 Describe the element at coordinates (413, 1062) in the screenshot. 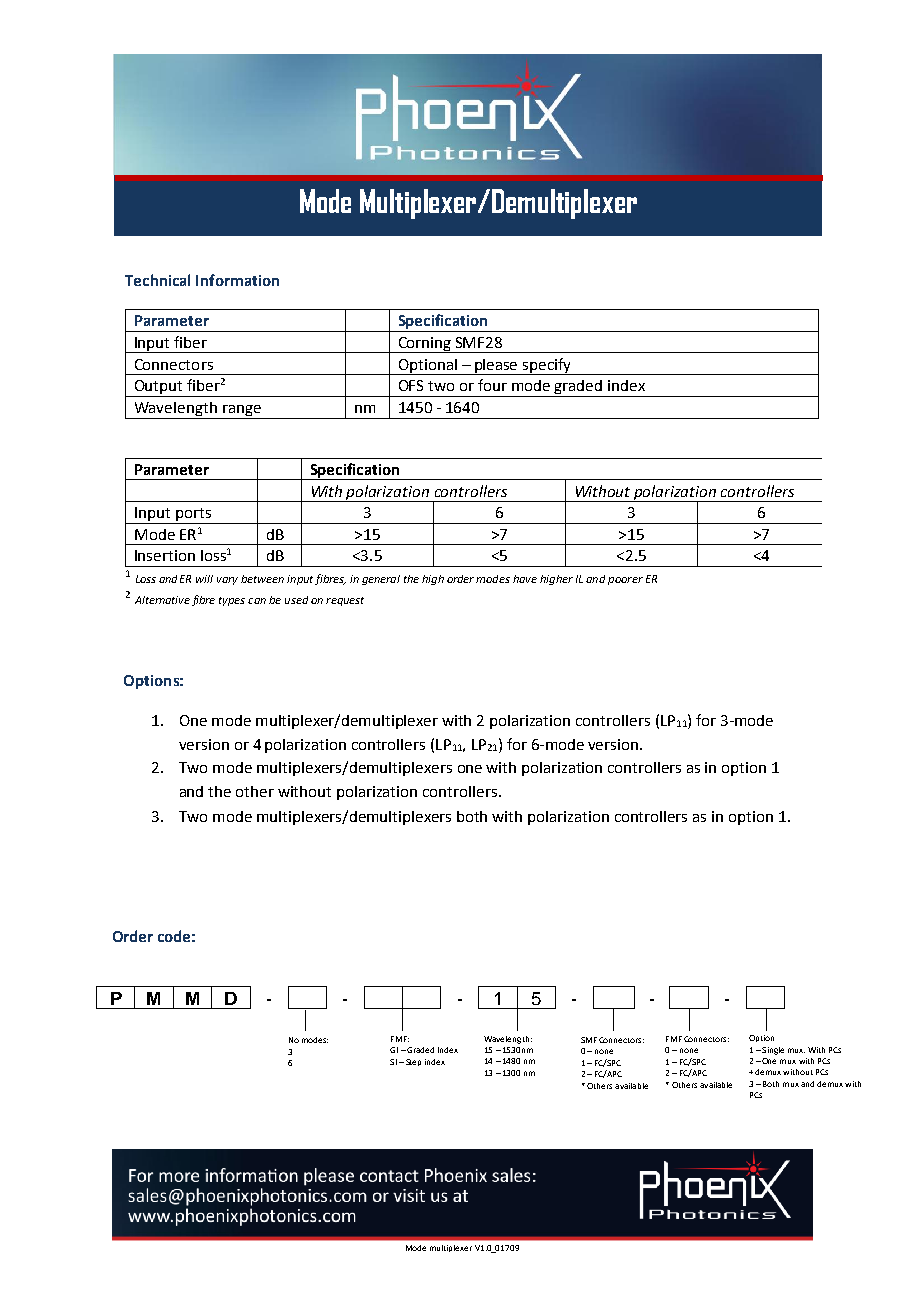

I see `Step` at that location.
